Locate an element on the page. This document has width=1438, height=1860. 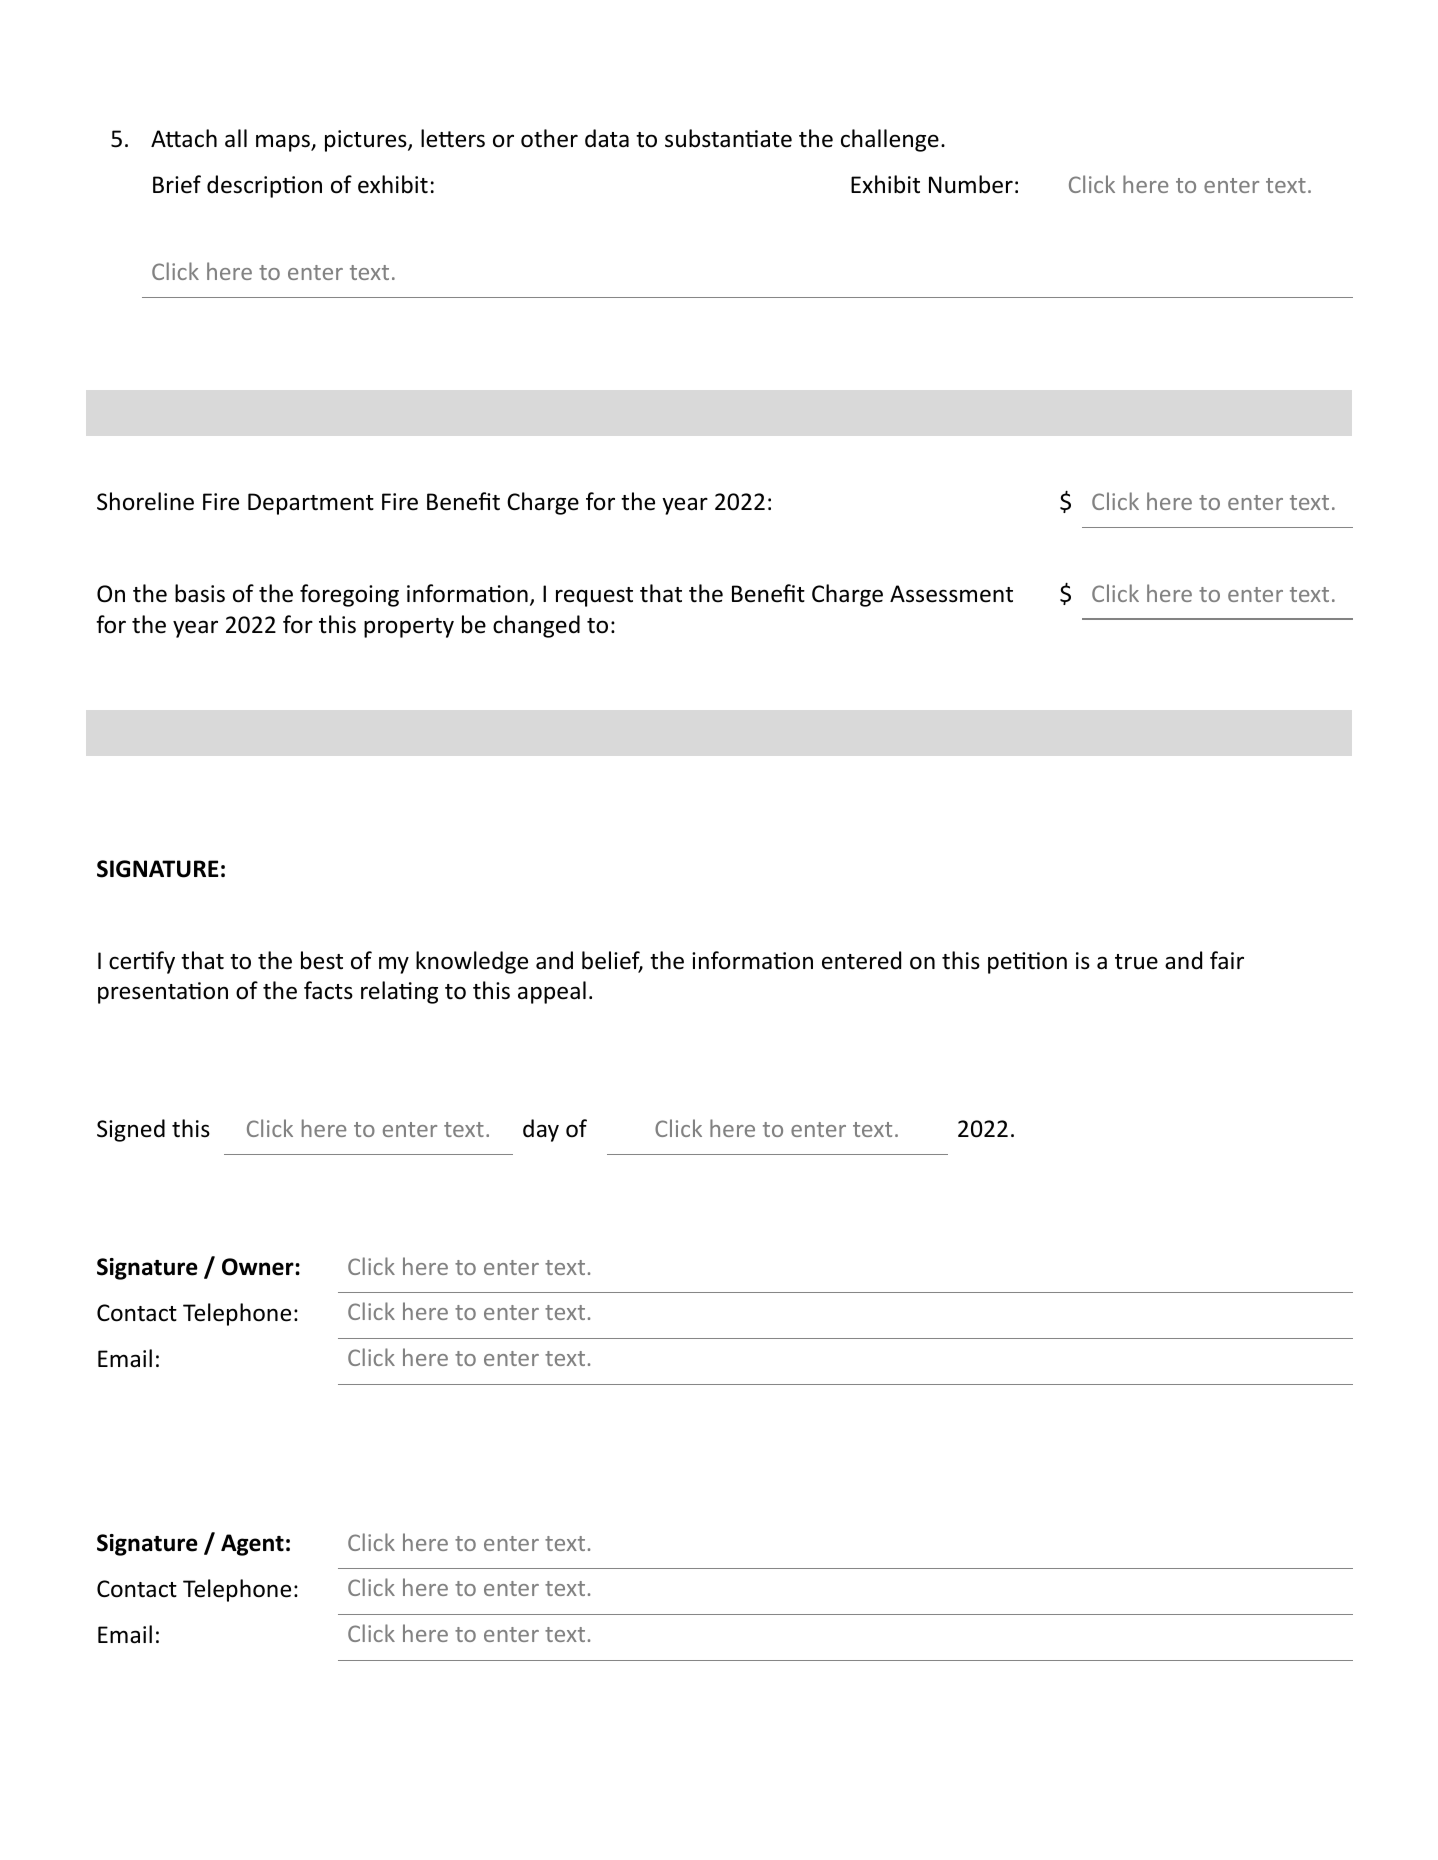
data is located at coordinates (607, 138).
